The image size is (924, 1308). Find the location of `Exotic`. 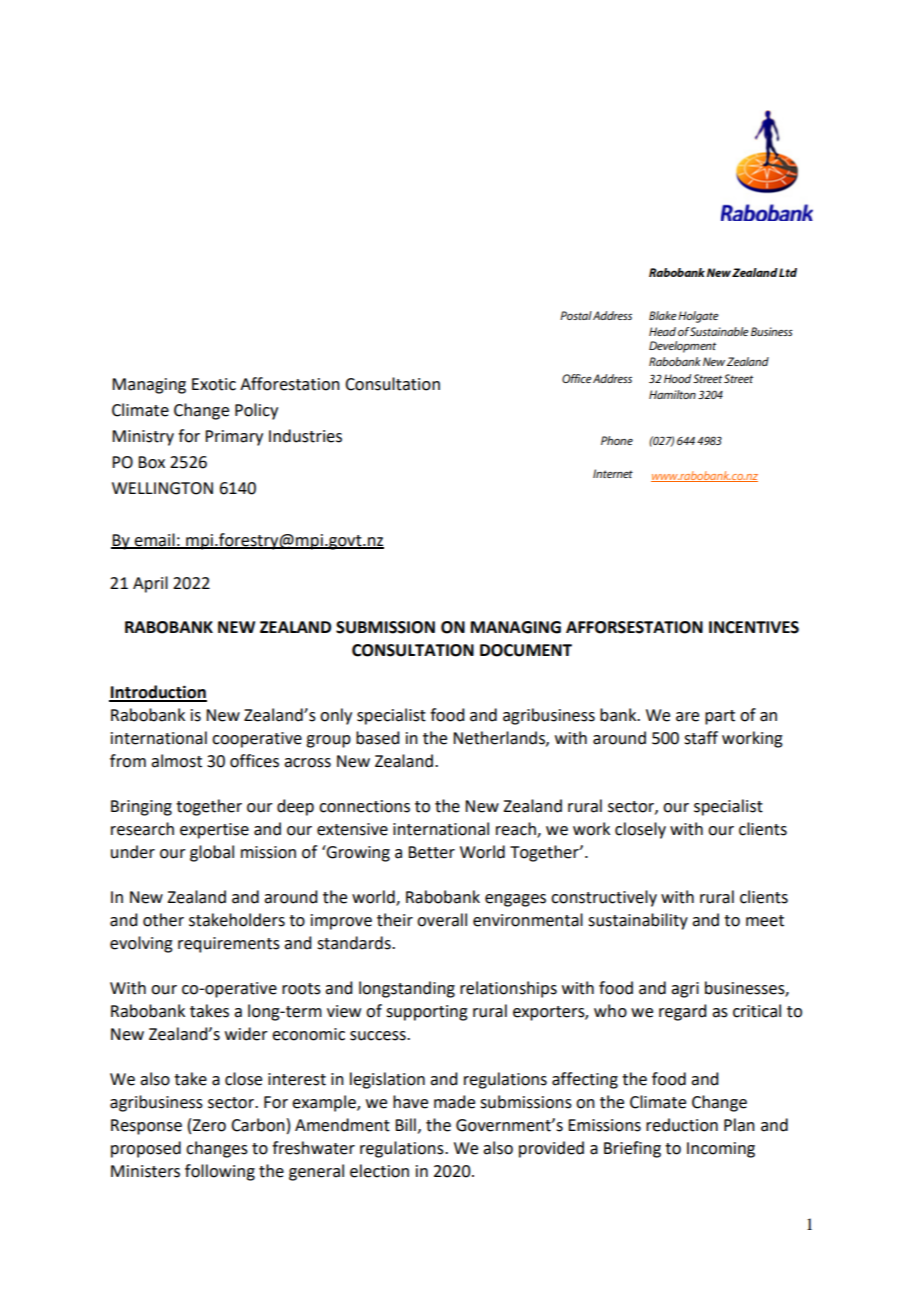

Exotic is located at coordinates (214, 384).
